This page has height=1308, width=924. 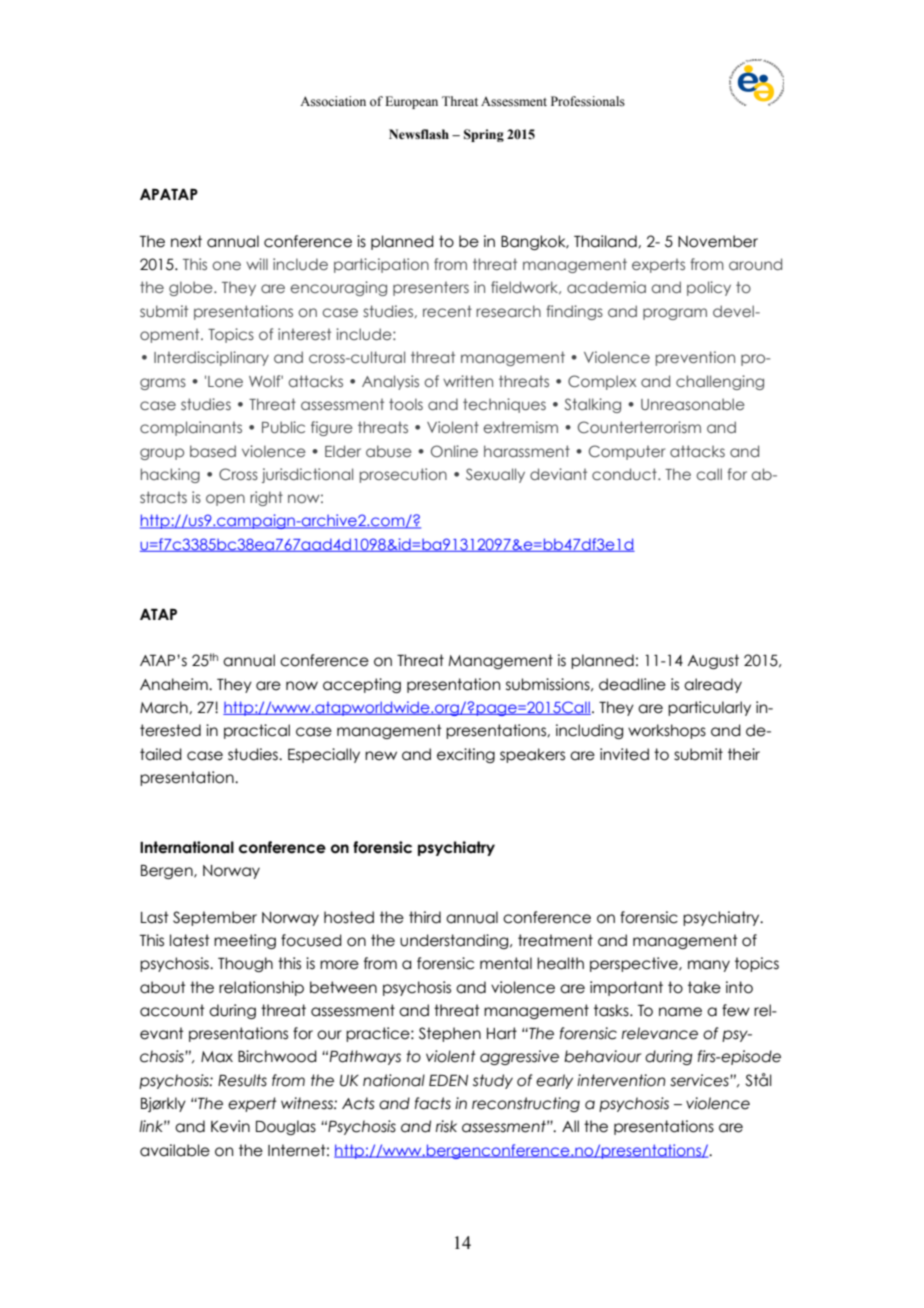 What do you see at coordinates (446, 1126) in the page?
I see `risk` at bounding box center [446, 1126].
